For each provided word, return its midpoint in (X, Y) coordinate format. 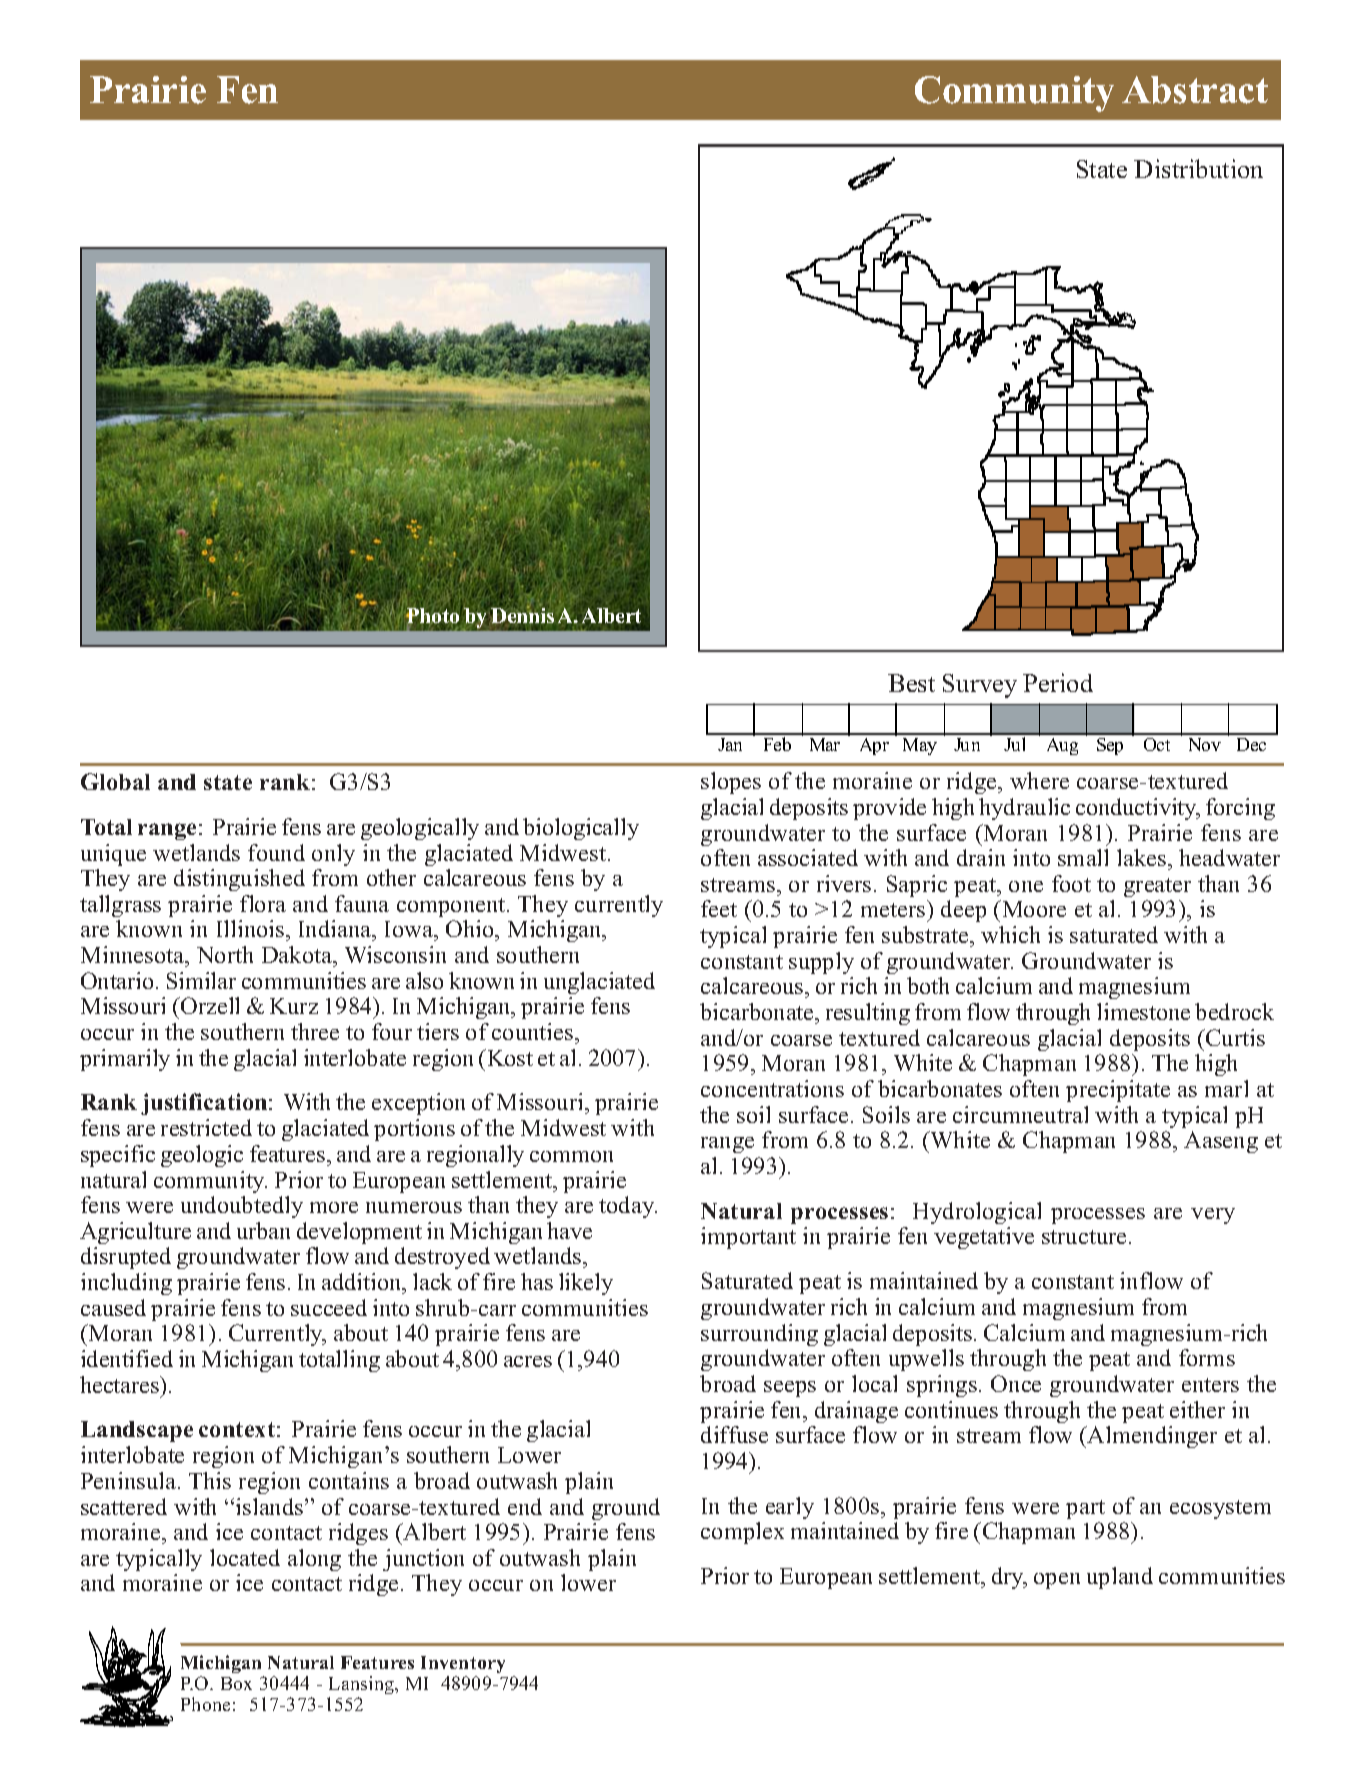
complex (742, 1533)
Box (236, 1683)
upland (1120, 1578)
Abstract (1195, 90)
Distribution (1198, 168)
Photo (432, 617)
